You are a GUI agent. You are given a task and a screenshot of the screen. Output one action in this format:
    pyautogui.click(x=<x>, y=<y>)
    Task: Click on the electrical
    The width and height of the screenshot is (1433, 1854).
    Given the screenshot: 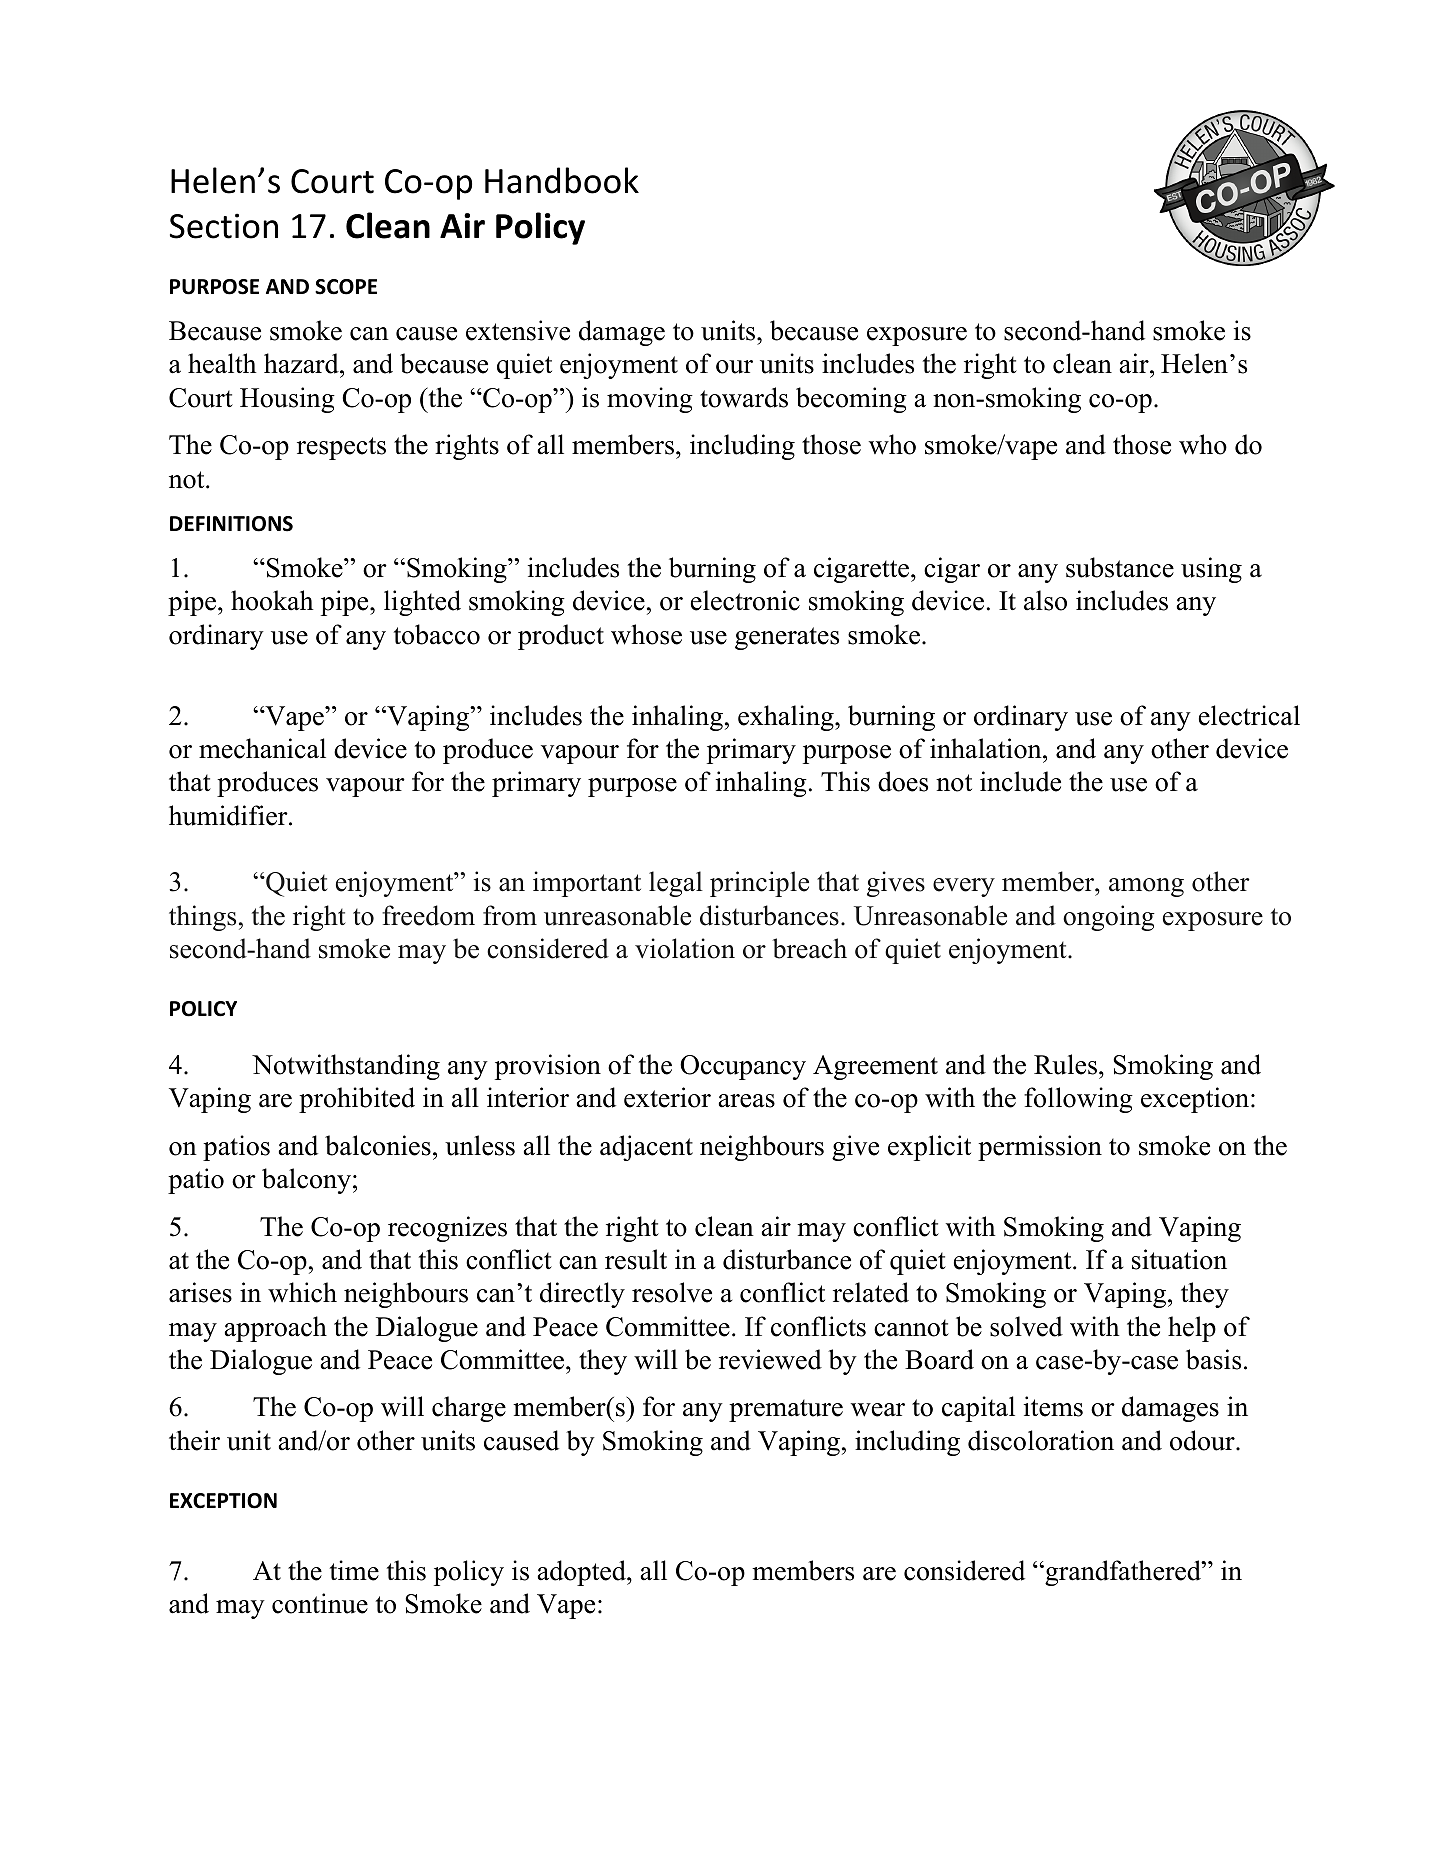 What is the action you would take?
    pyautogui.click(x=1249, y=715)
